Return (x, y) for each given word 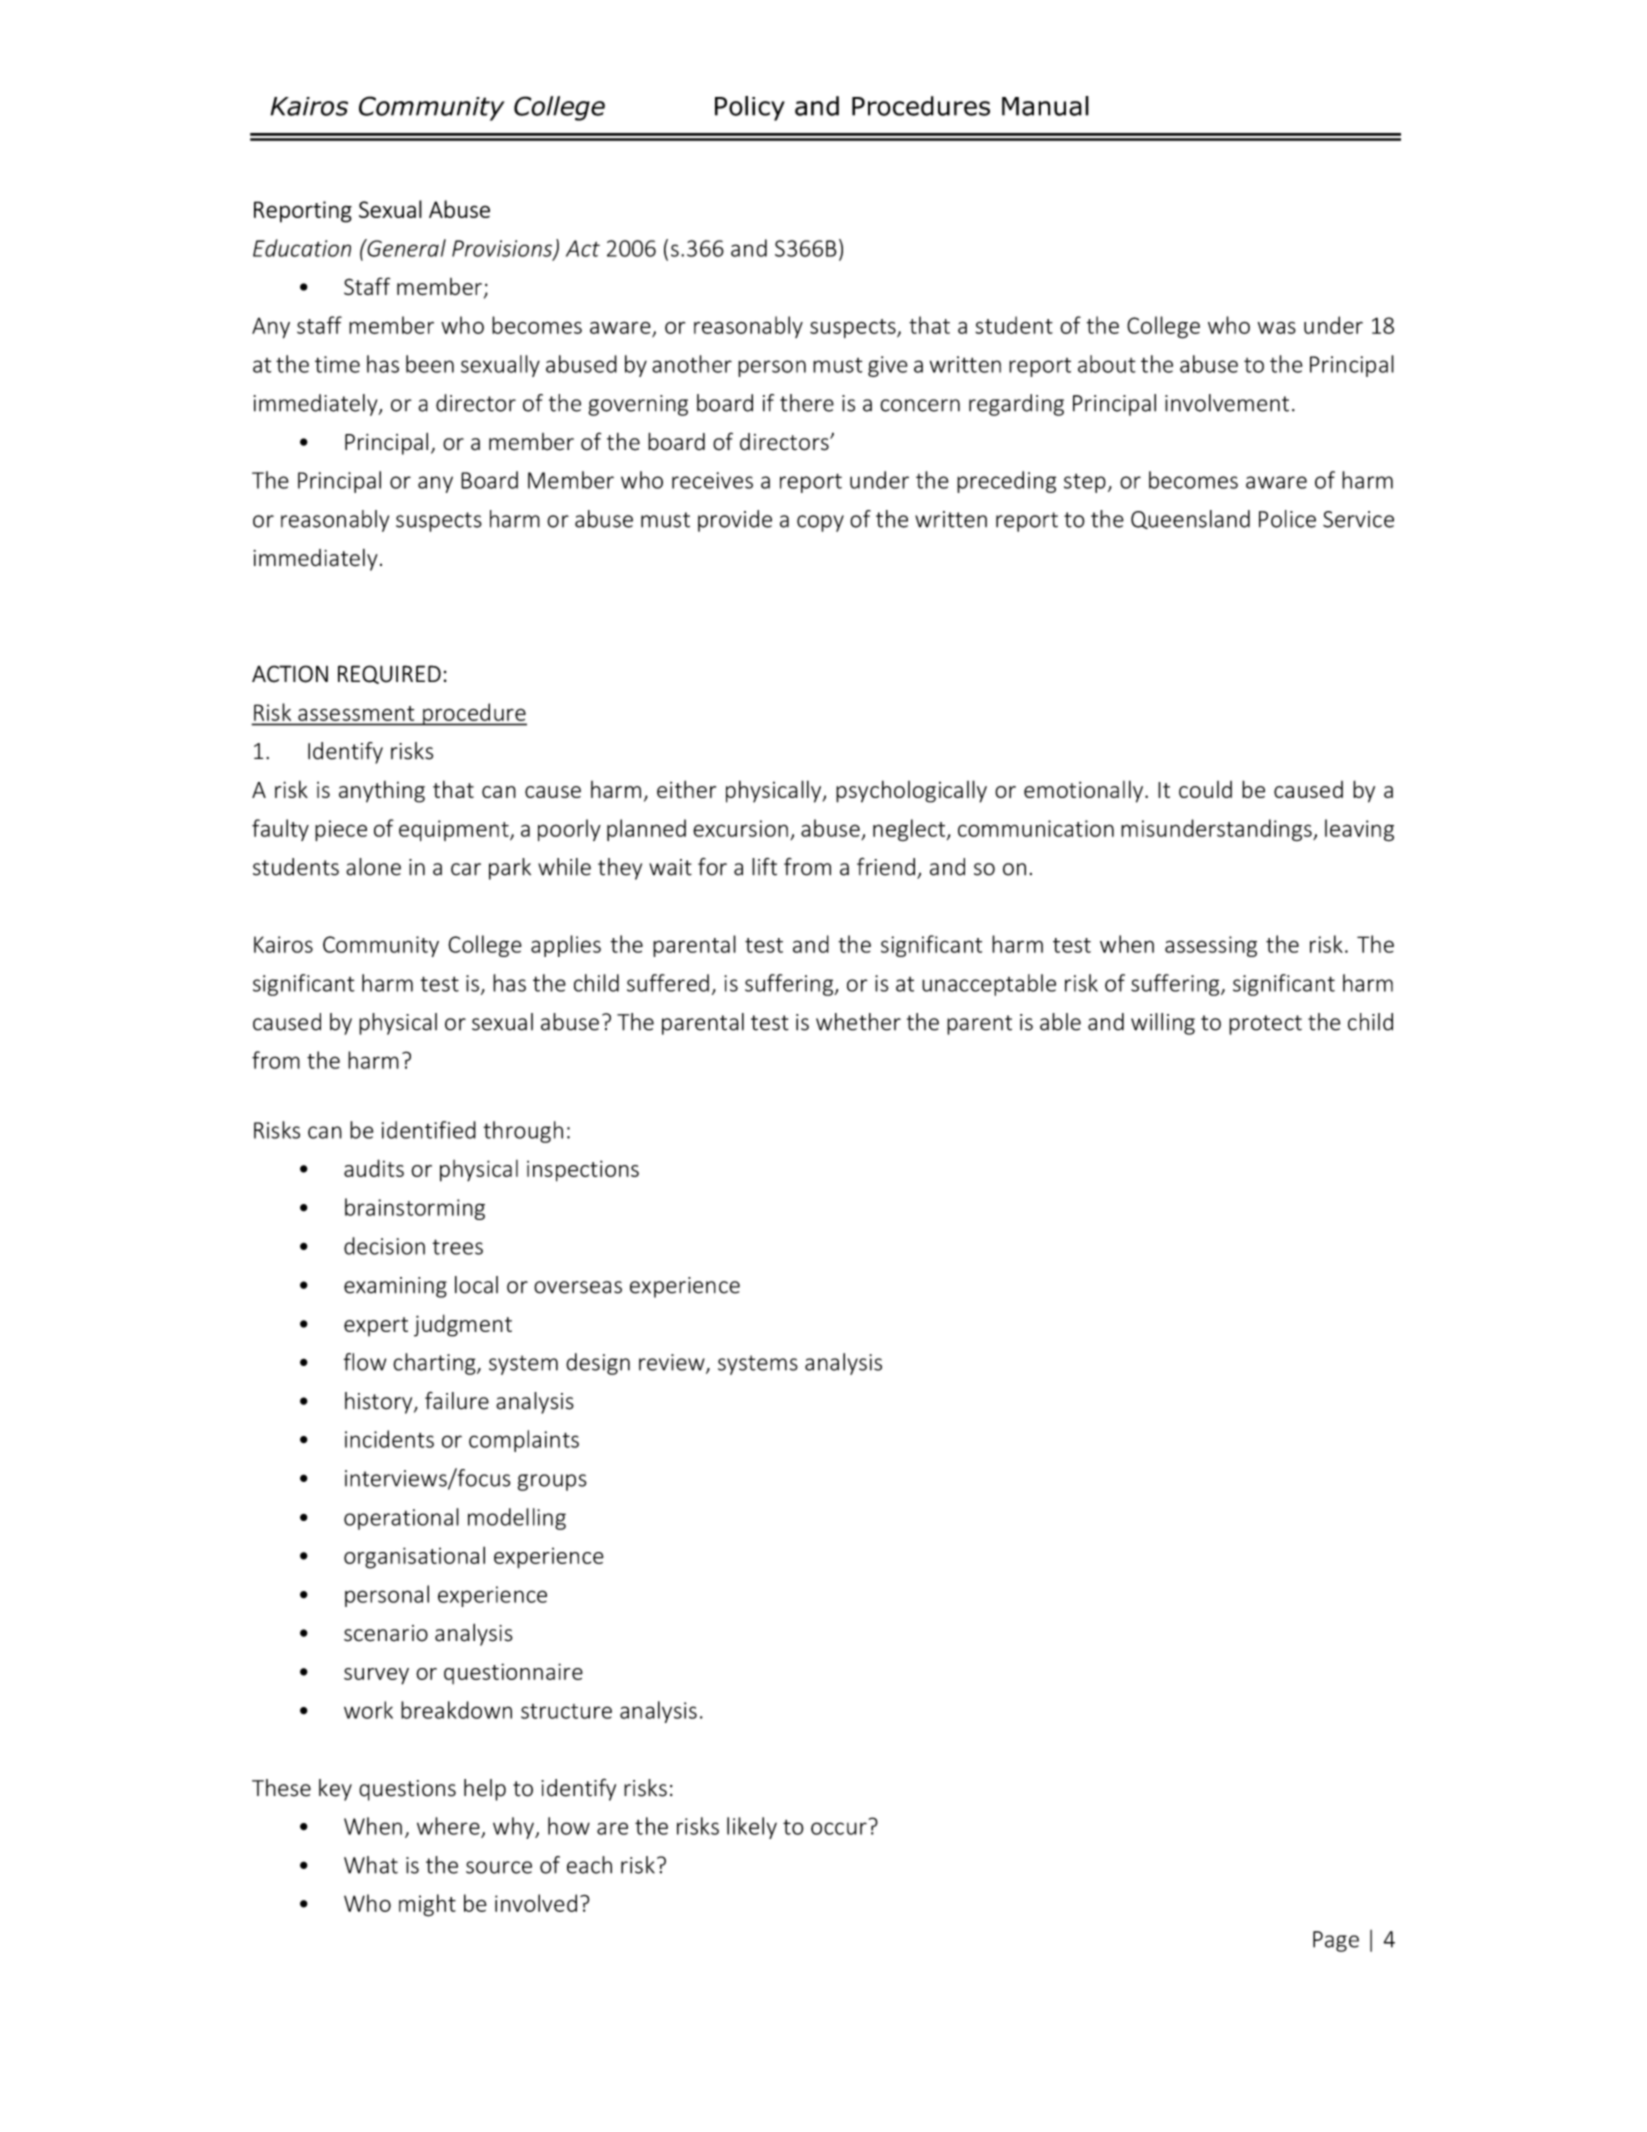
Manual (1045, 106)
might (427, 1905)
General (405, 248)
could (1205, 789)
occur (839, 1828)
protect (1265, 1025)
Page (1336, 1941)
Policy (750, 108)
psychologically (911, 791)
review (673, 1363)
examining (395, 1287)
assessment (356, 713)
